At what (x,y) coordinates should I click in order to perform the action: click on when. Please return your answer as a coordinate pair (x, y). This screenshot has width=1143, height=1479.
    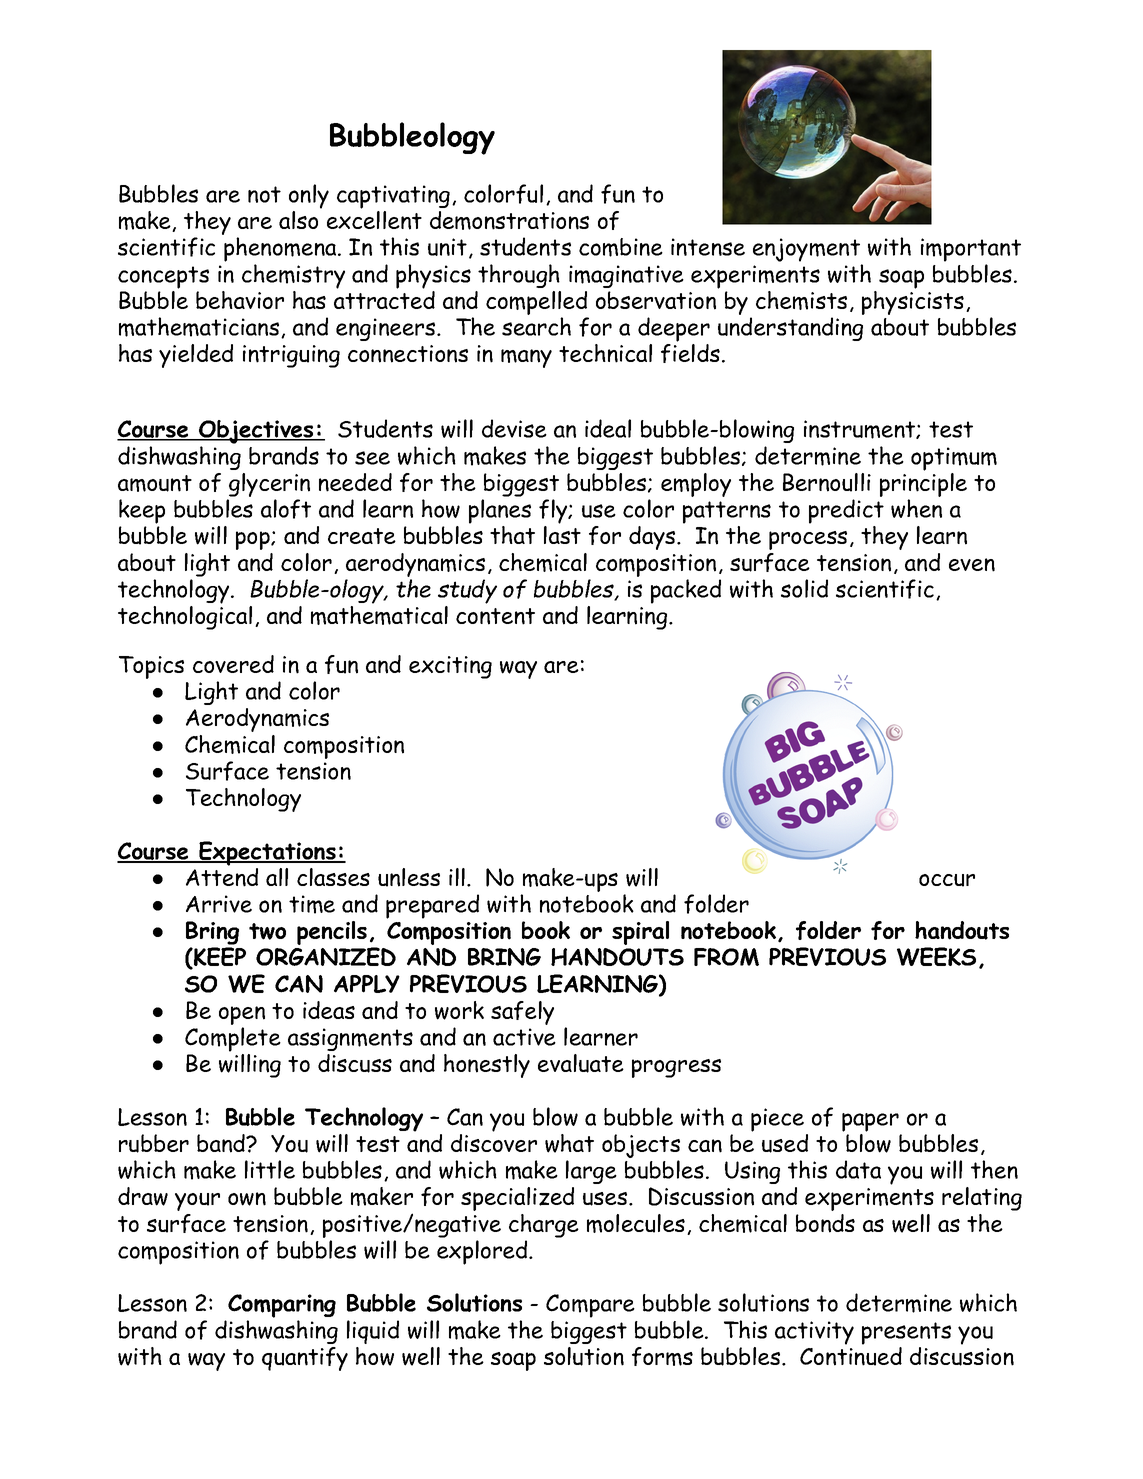
    Looking at the image, I should click on (916, 508).
